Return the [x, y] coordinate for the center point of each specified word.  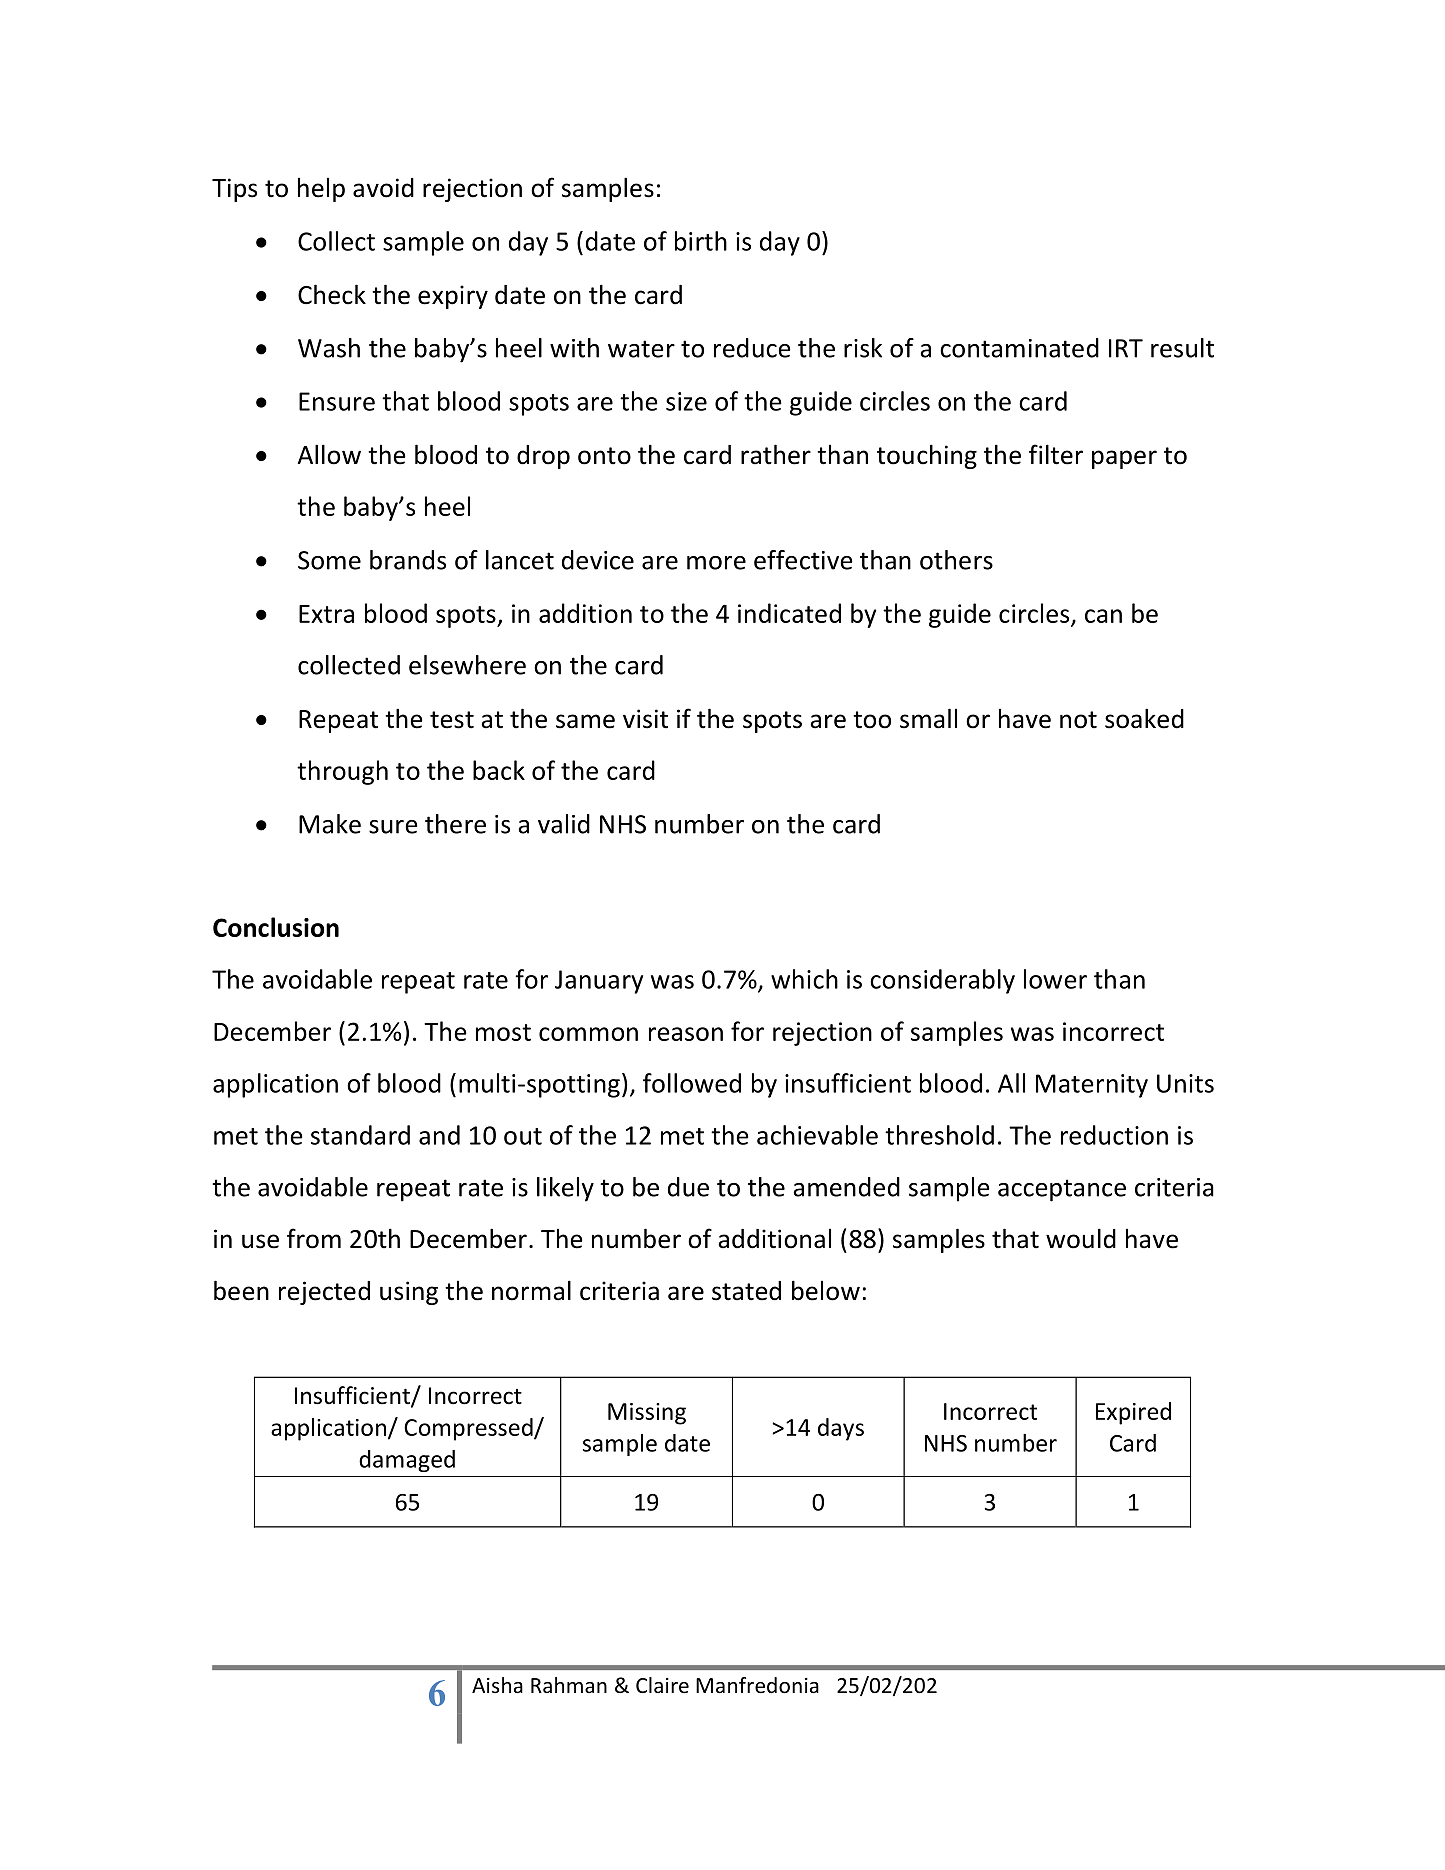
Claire [662, 1685]
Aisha [497, 1685]
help [321, 190]
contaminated [1019, 348]
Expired [1133, 1413]
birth [701, 241]
